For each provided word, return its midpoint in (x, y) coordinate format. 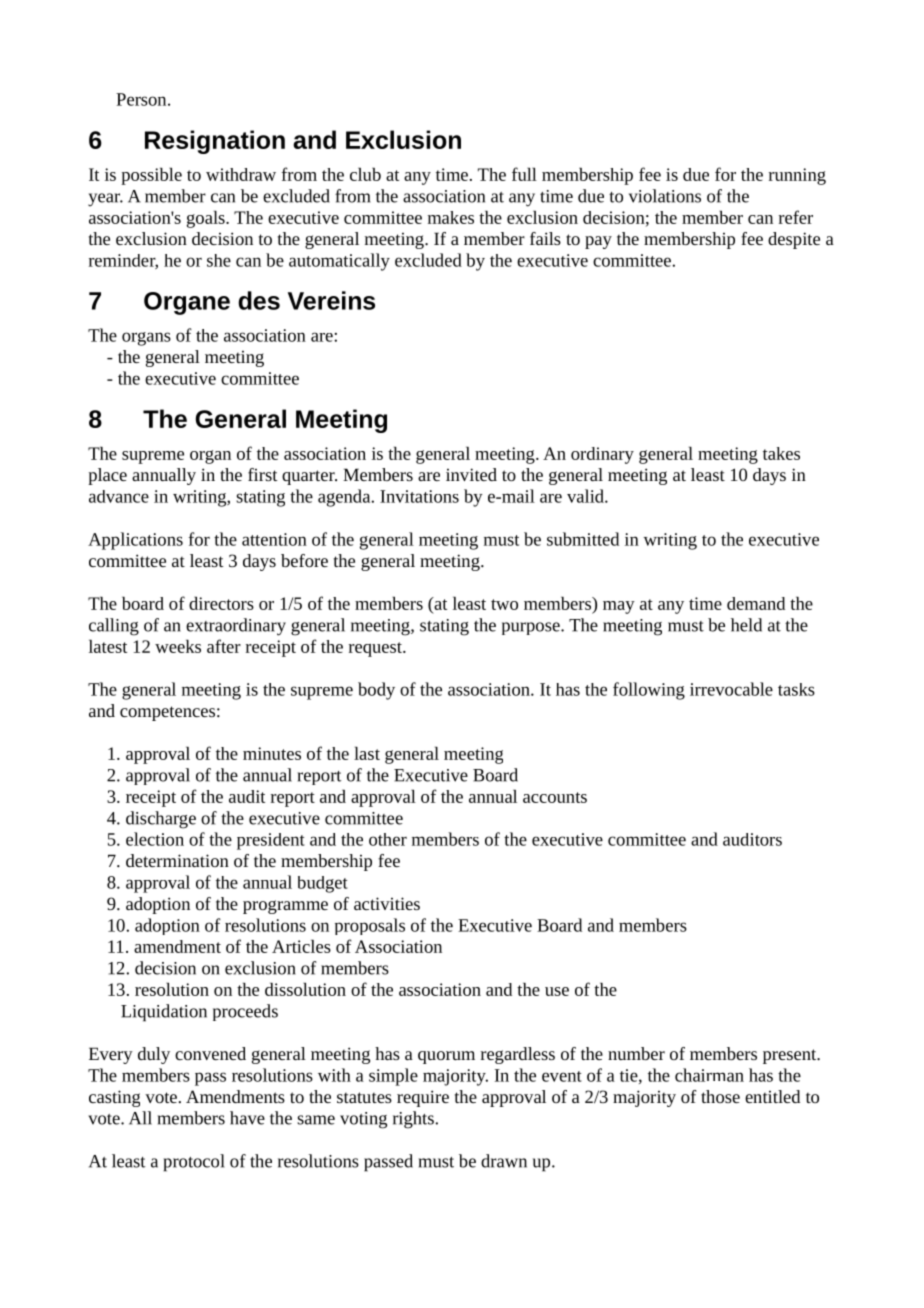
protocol (194, 1163)
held (746, 625)
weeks (178, 646)
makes (451, 217)
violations (665, 196)
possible (151, 176)
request (376, 649)
